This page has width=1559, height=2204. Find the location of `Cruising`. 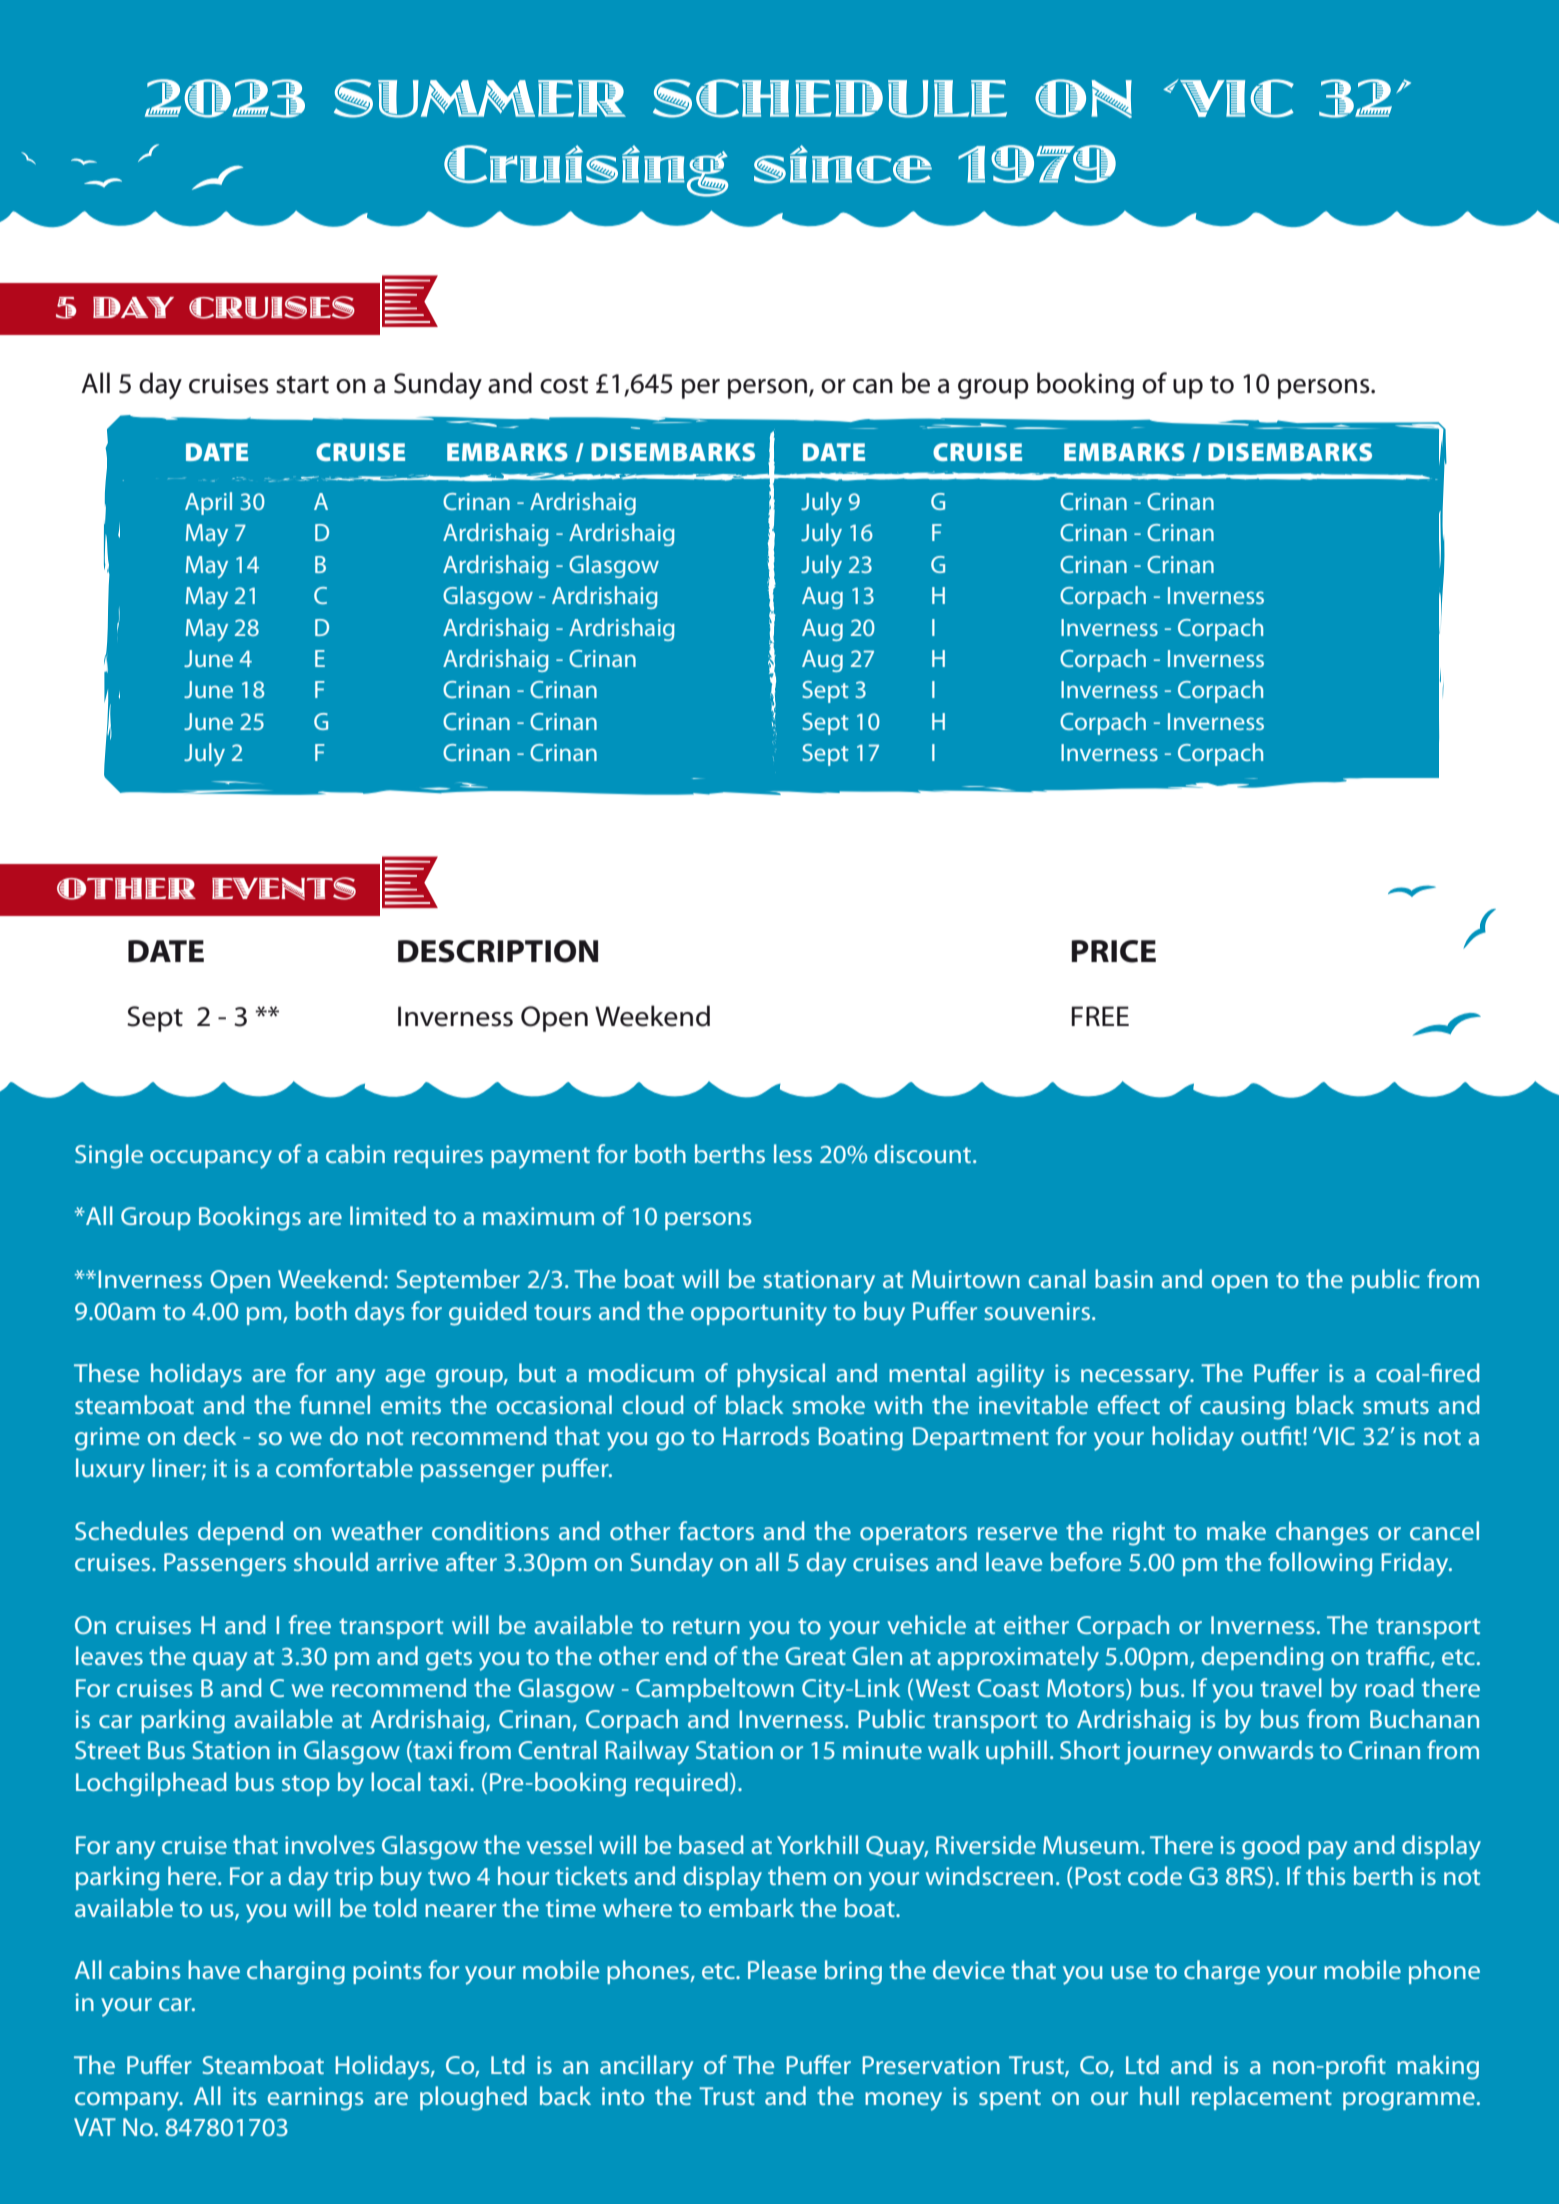

Cruising is located at coordinates (586, 171).
